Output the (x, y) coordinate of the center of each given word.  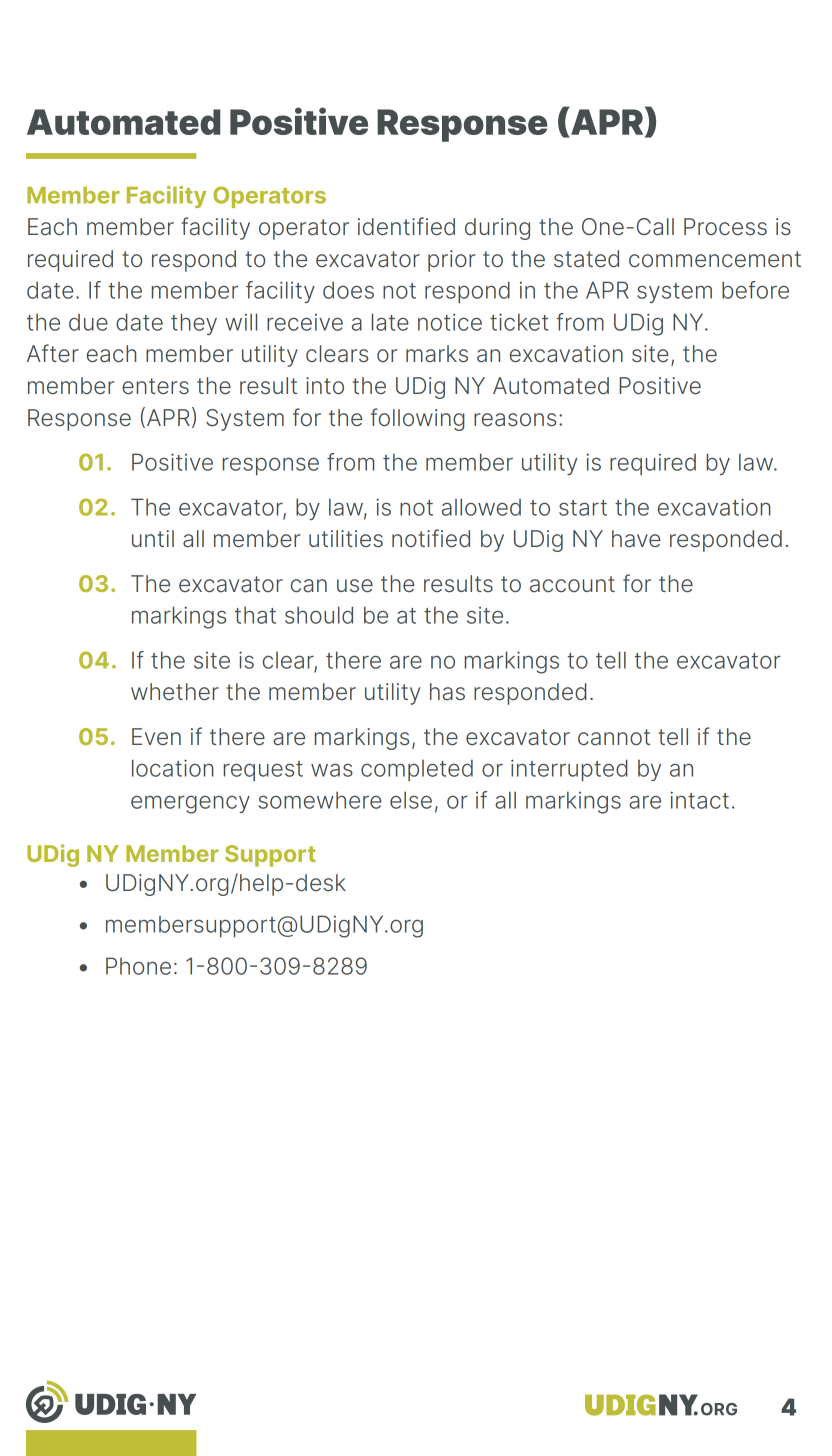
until (153, 538)
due (88, 322)
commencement (715, 259)
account (572, 584)
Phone (138, 966)
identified (406, 226)
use (355, 586)
